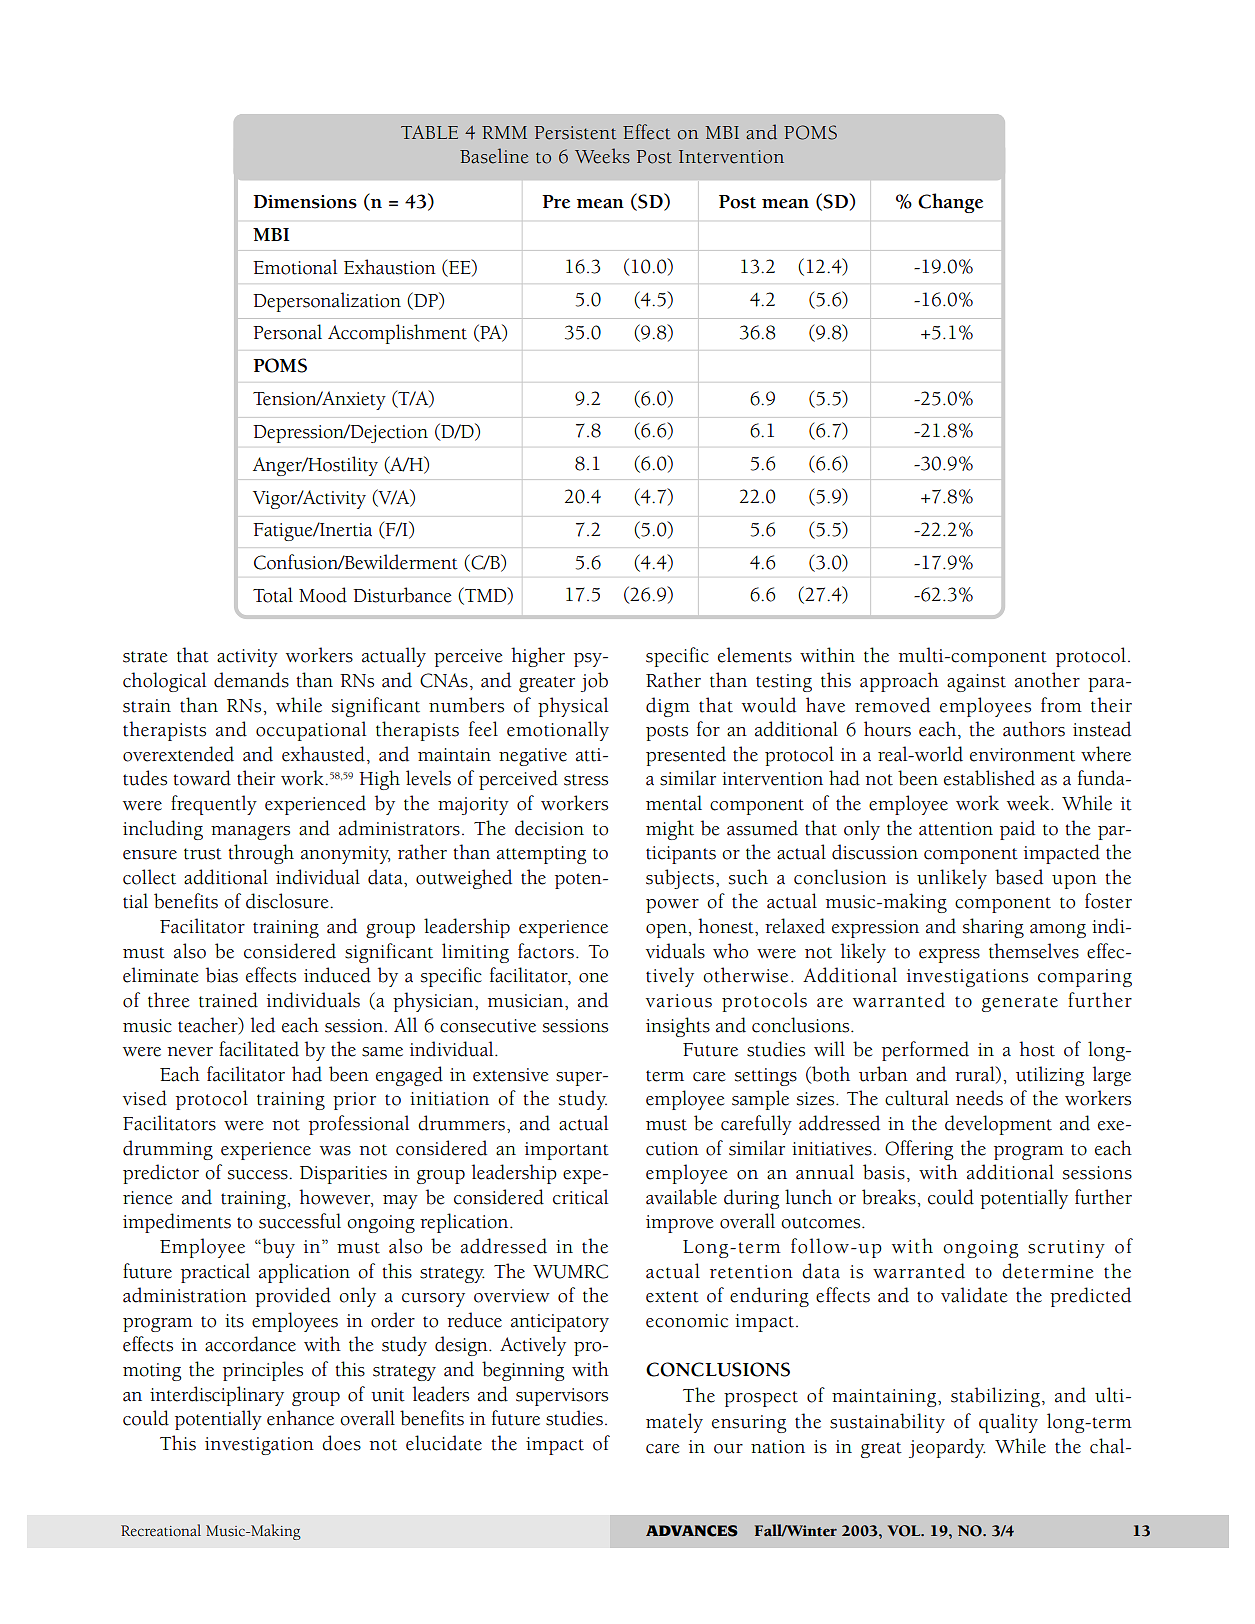 This screenshot has height=1624, width=1255. What do you see at coordinates (950, 203) in the screenshot?
I see `Change` at bounding box center [950, 203].
